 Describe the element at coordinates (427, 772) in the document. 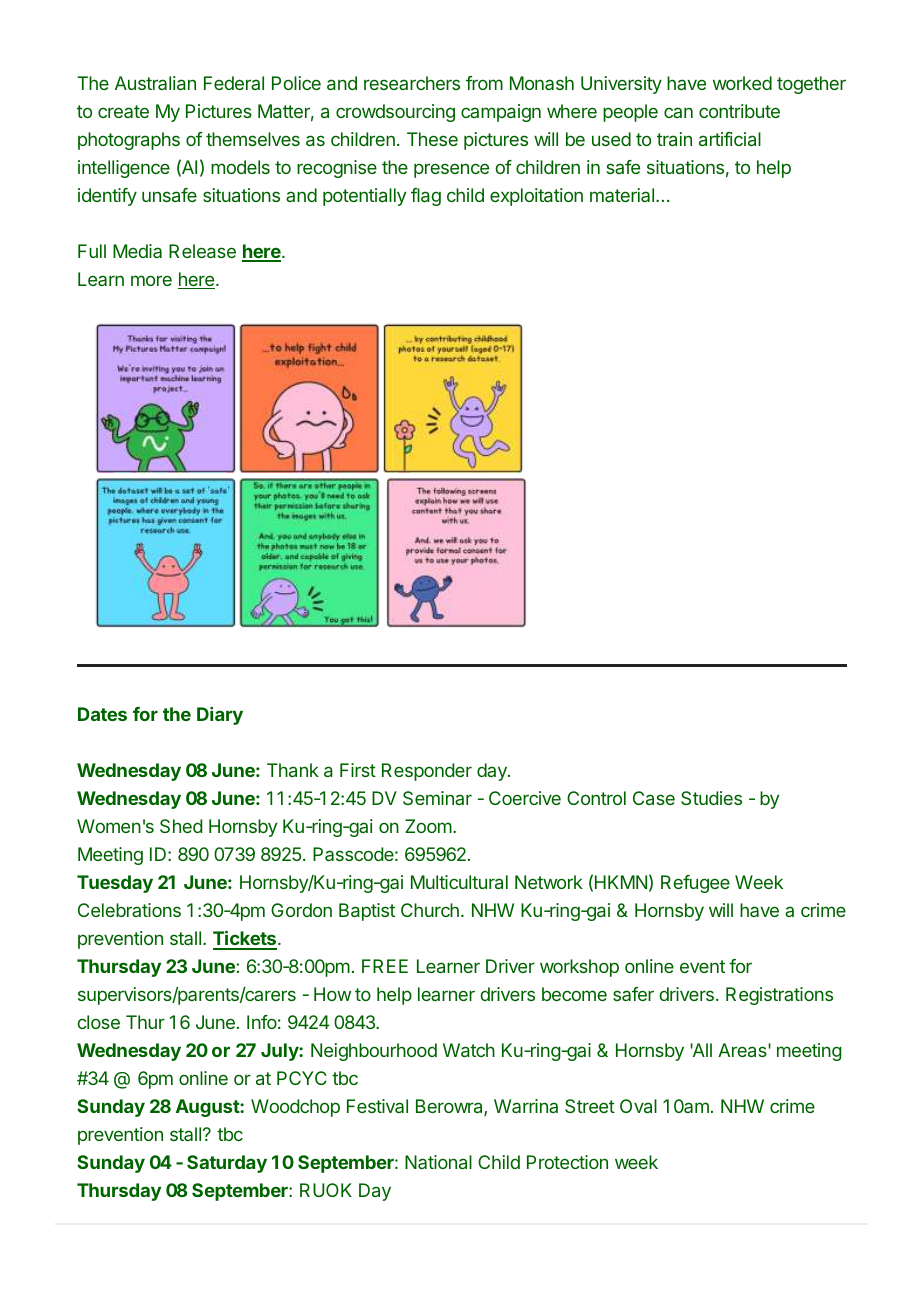

I see `Responder` at that location.
